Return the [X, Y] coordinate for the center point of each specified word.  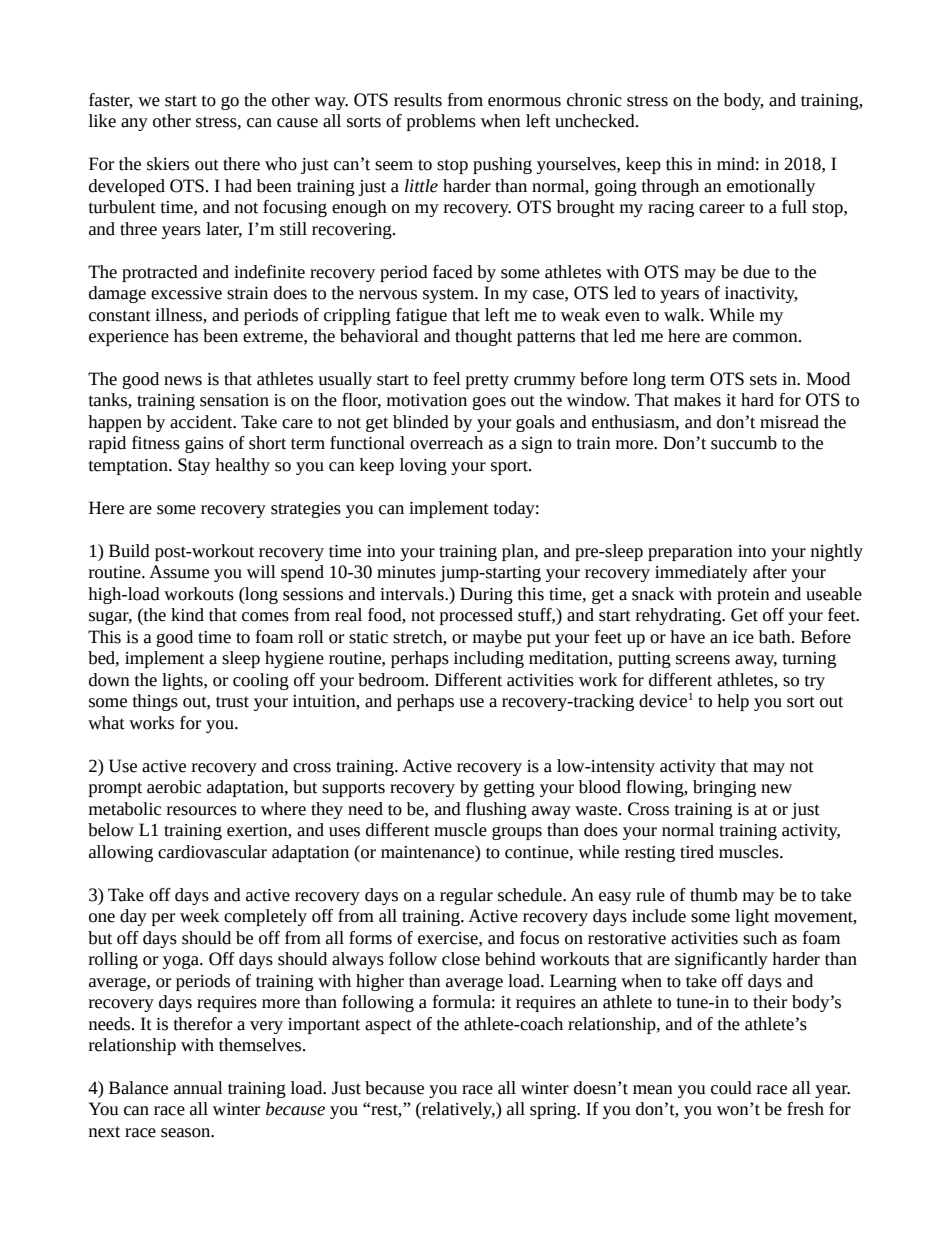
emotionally [771, 187]
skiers [168, 164]
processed [476, 616]
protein [743, 596]
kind [187, 615]
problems [441, 122]
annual [198, 1088]
